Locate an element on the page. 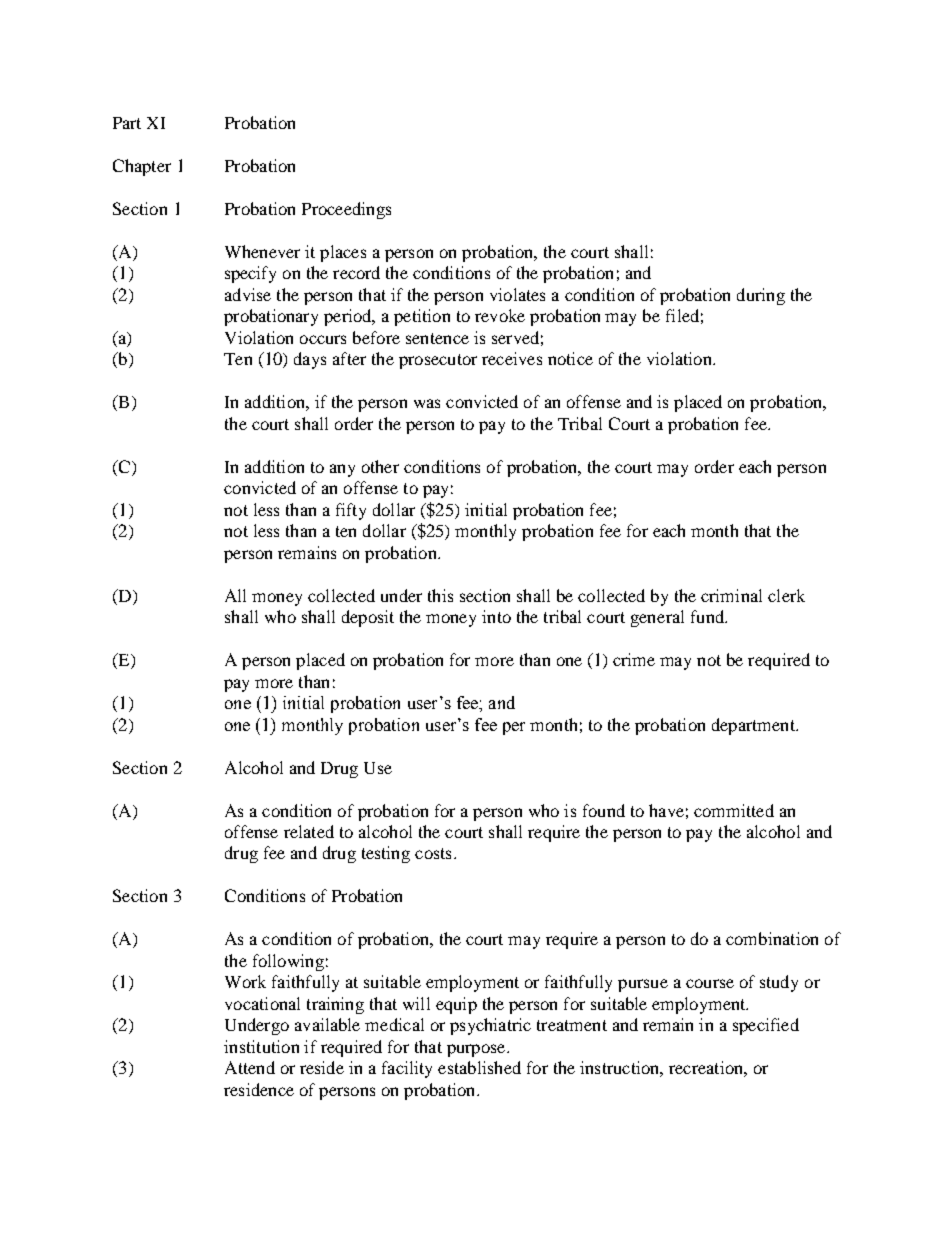 The image size is (952, 1233). committed is located at coordinates (734, 810).
